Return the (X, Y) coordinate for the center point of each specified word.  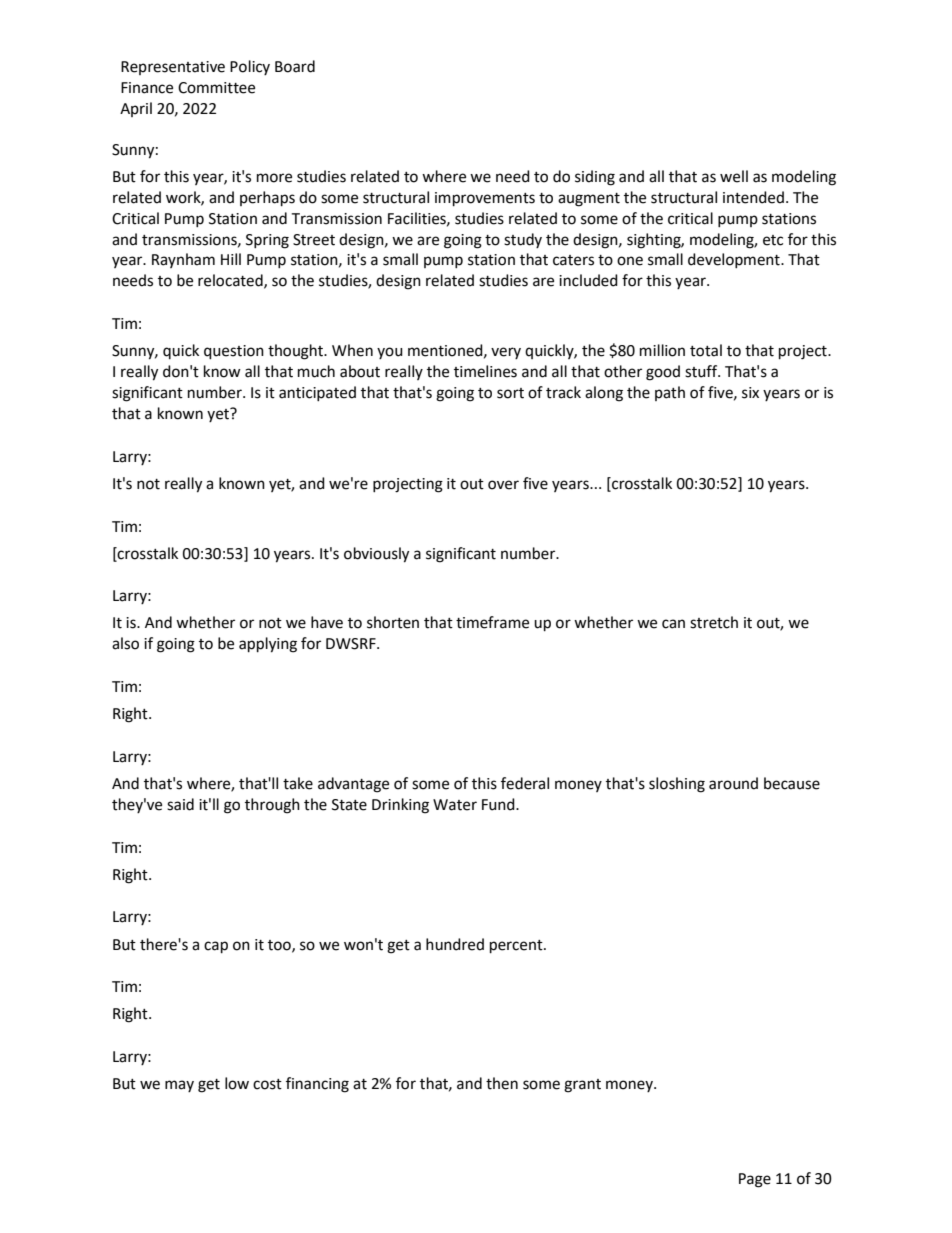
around (733, 783)
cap (216, 947)
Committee (216, 88)
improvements (485, 199)
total (706, 350)
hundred (455, 944)
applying (268, 645)
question (234, 352)
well (734, 176)
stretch (714, 622)
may (179, 1086)
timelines (485, 371)
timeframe (492, 622)
